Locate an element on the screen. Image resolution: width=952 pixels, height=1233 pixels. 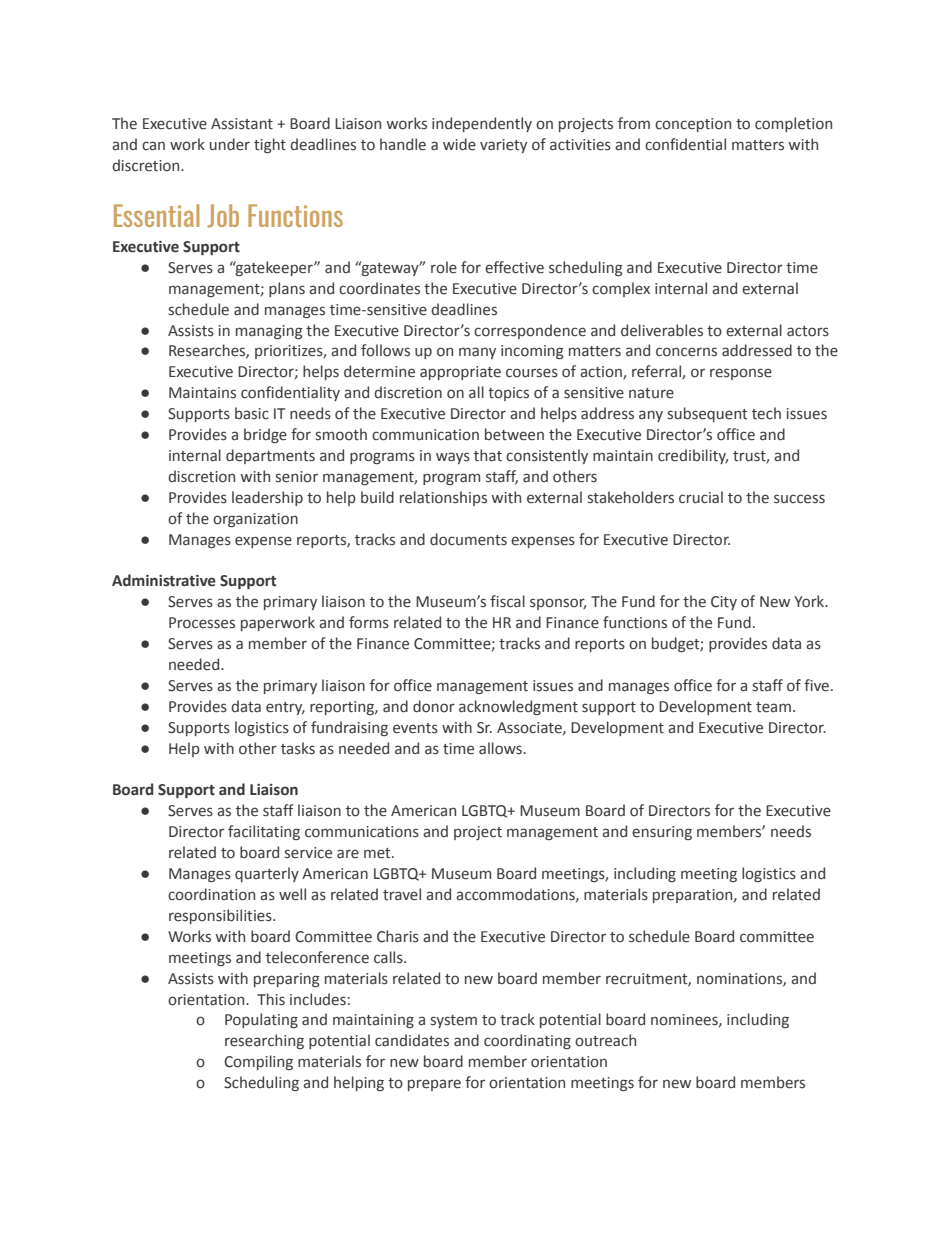
conception is located at coordinates (693, 125).
